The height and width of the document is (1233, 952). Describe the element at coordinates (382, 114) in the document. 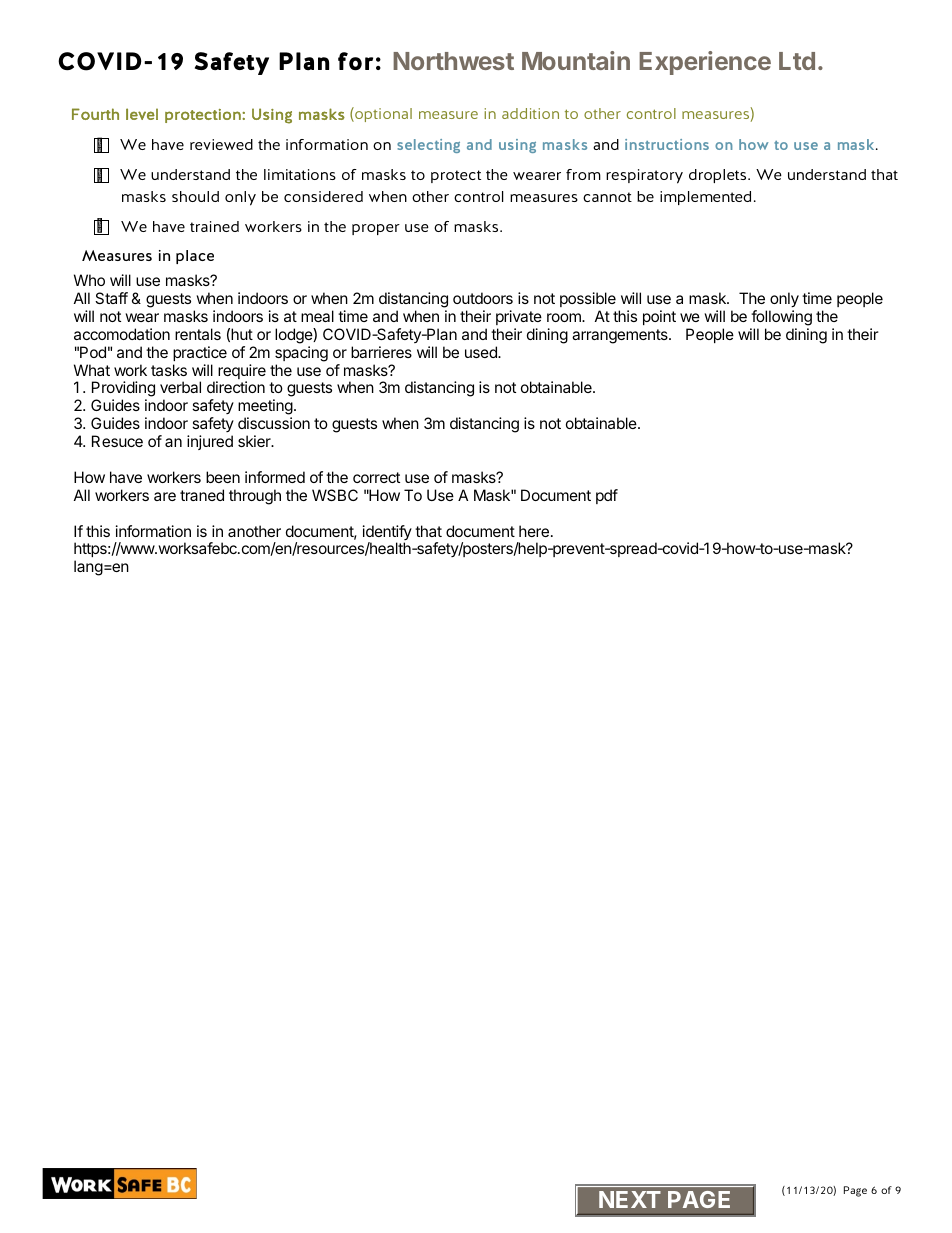

I see `optional` at that location.
